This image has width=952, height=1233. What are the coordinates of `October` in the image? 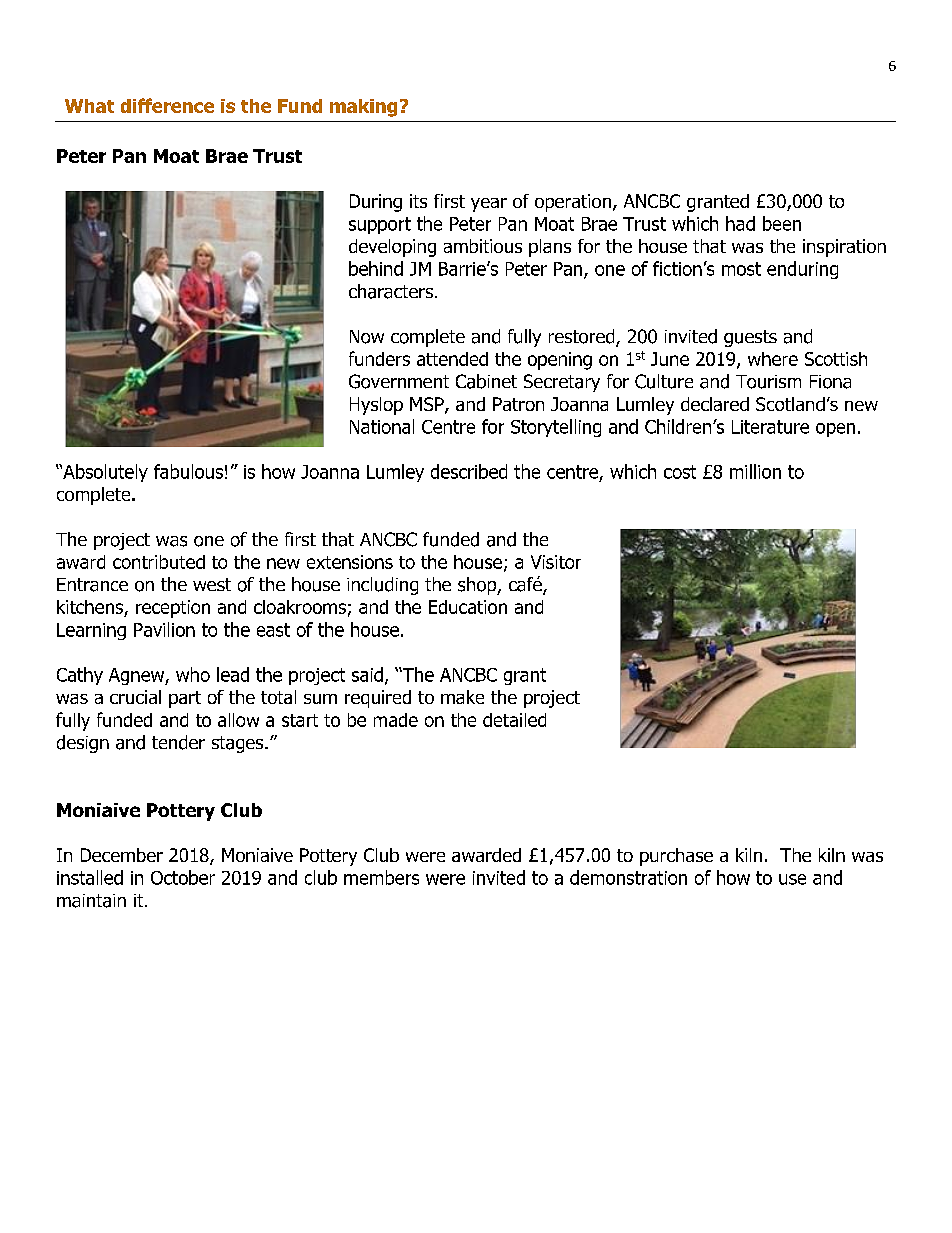 It's located at (183, 877).
